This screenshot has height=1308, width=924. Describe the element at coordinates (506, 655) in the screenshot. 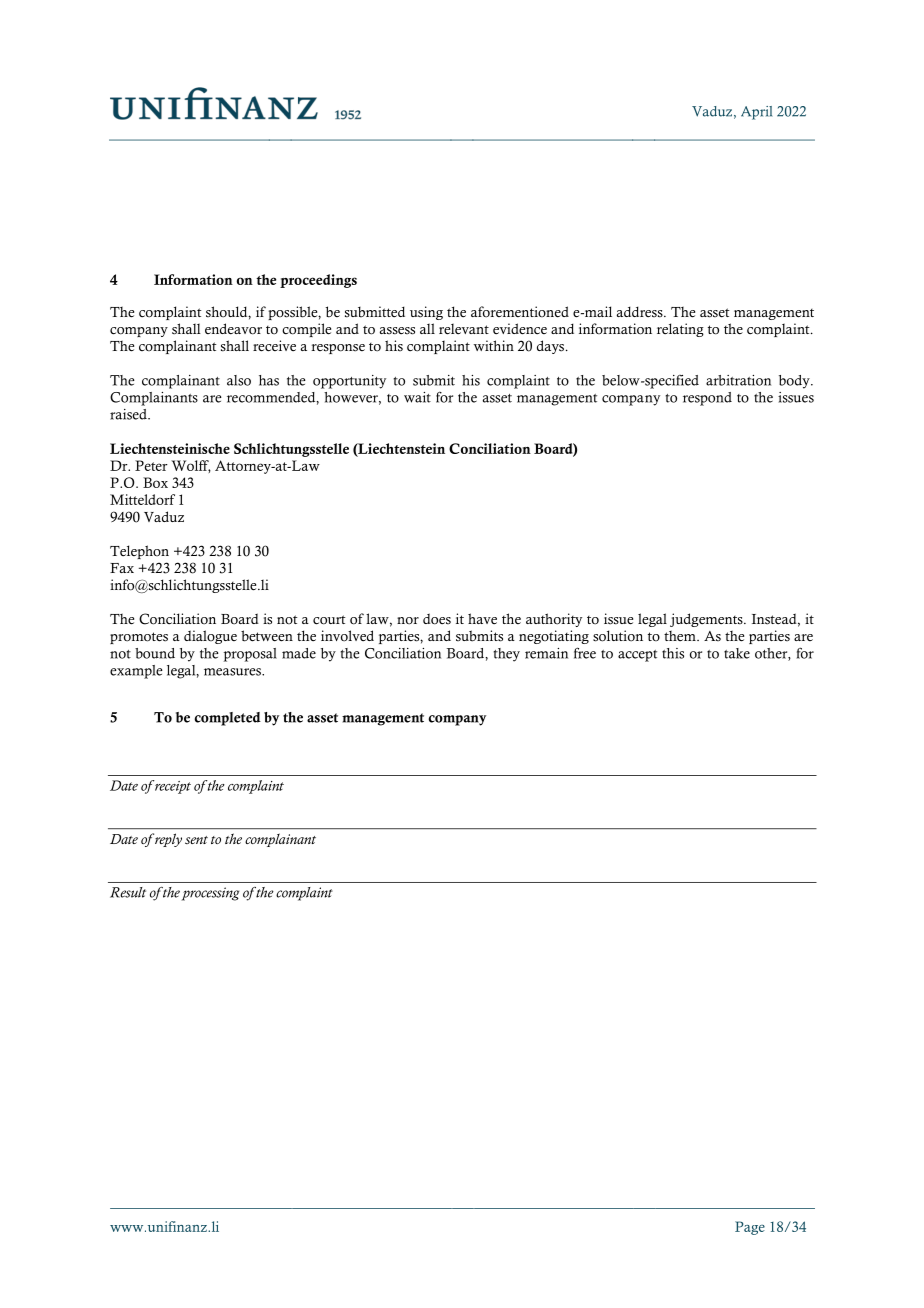

I see `they` at that location.
